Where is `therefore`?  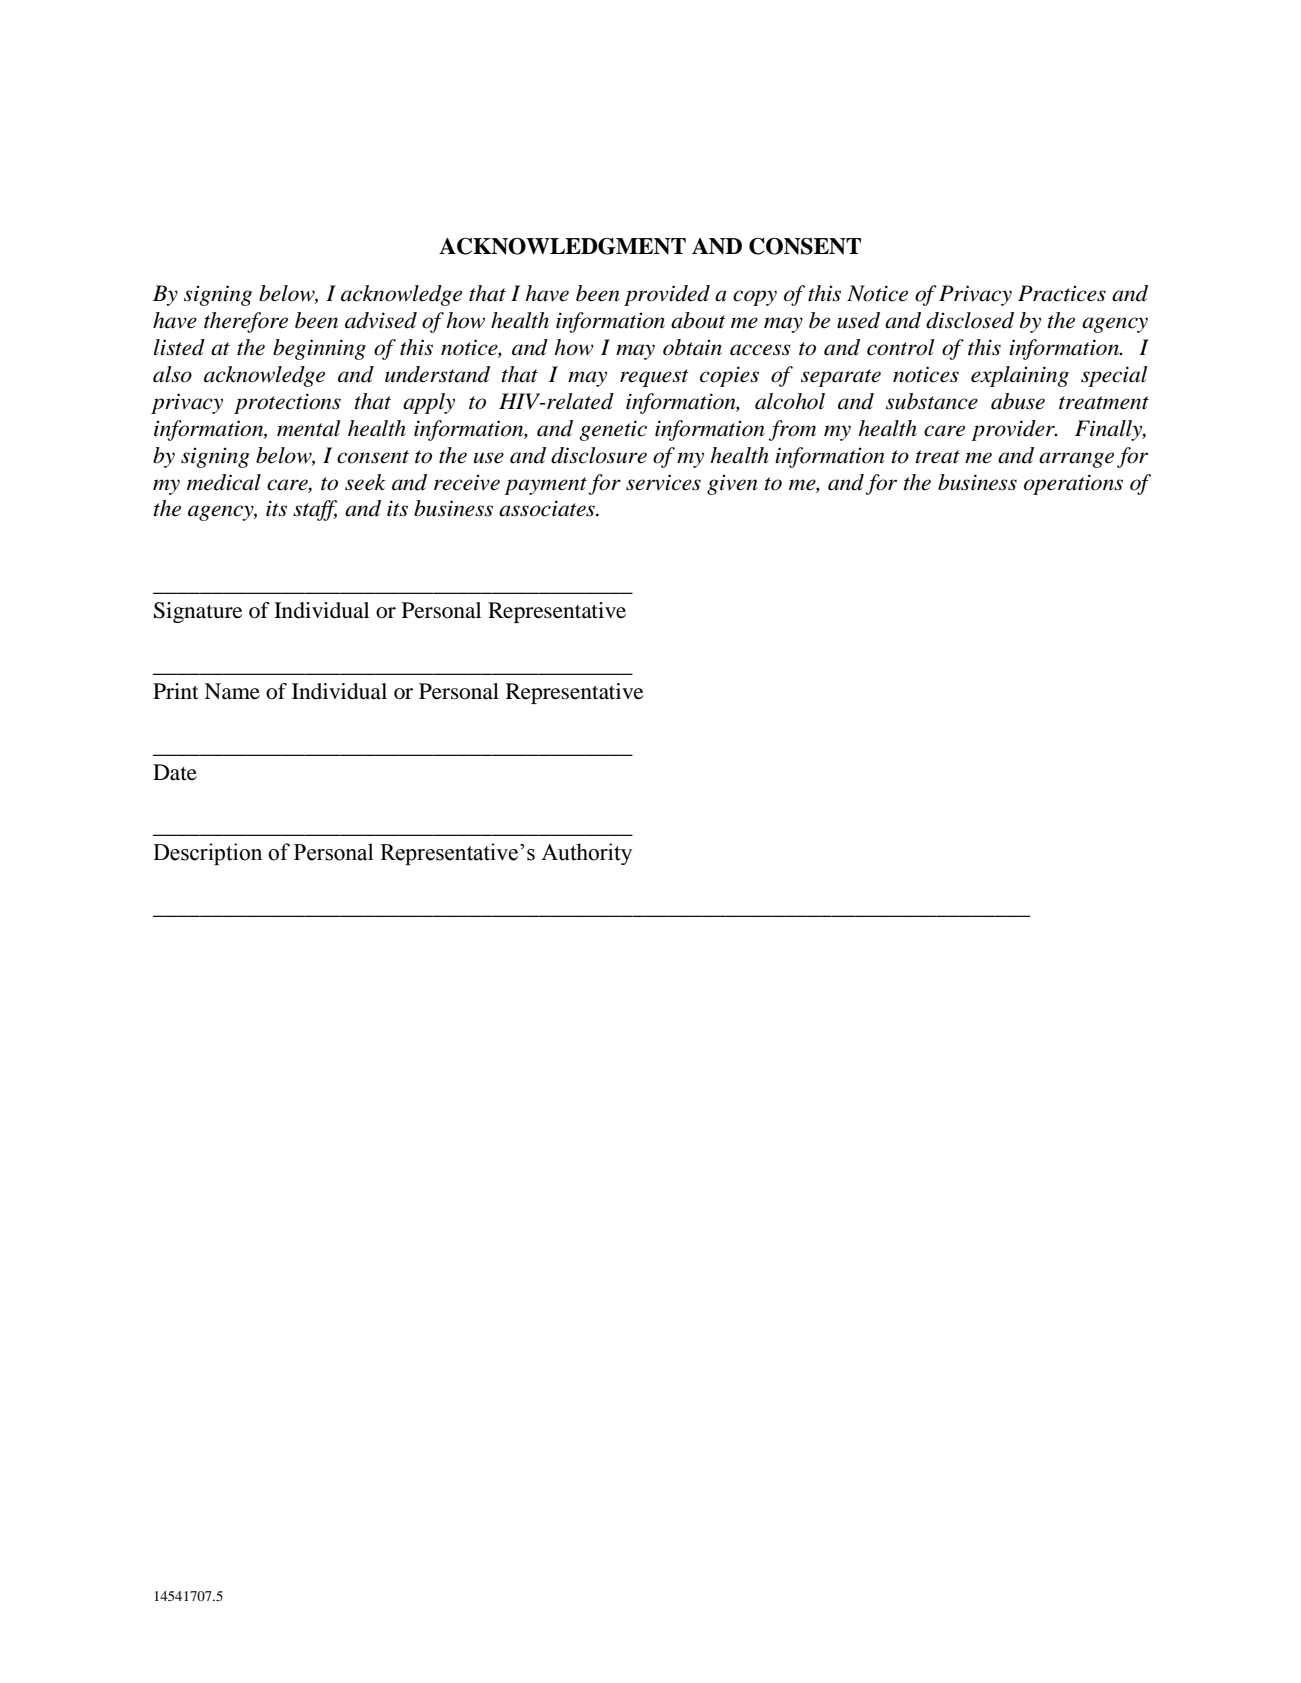
therefore is located at coordinates (246, 322).
